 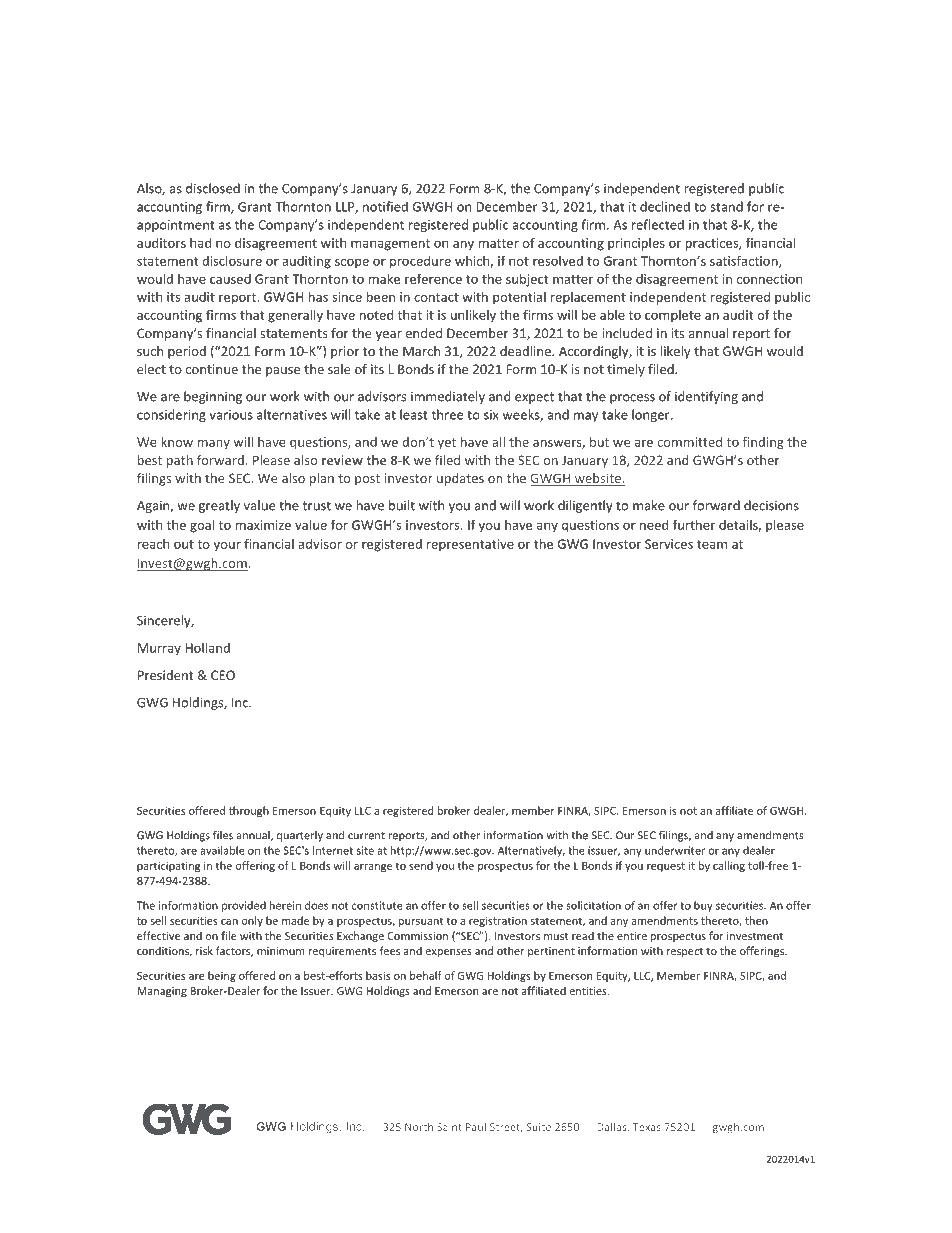 I want to click on procedure, so click(x=420, y=262).
